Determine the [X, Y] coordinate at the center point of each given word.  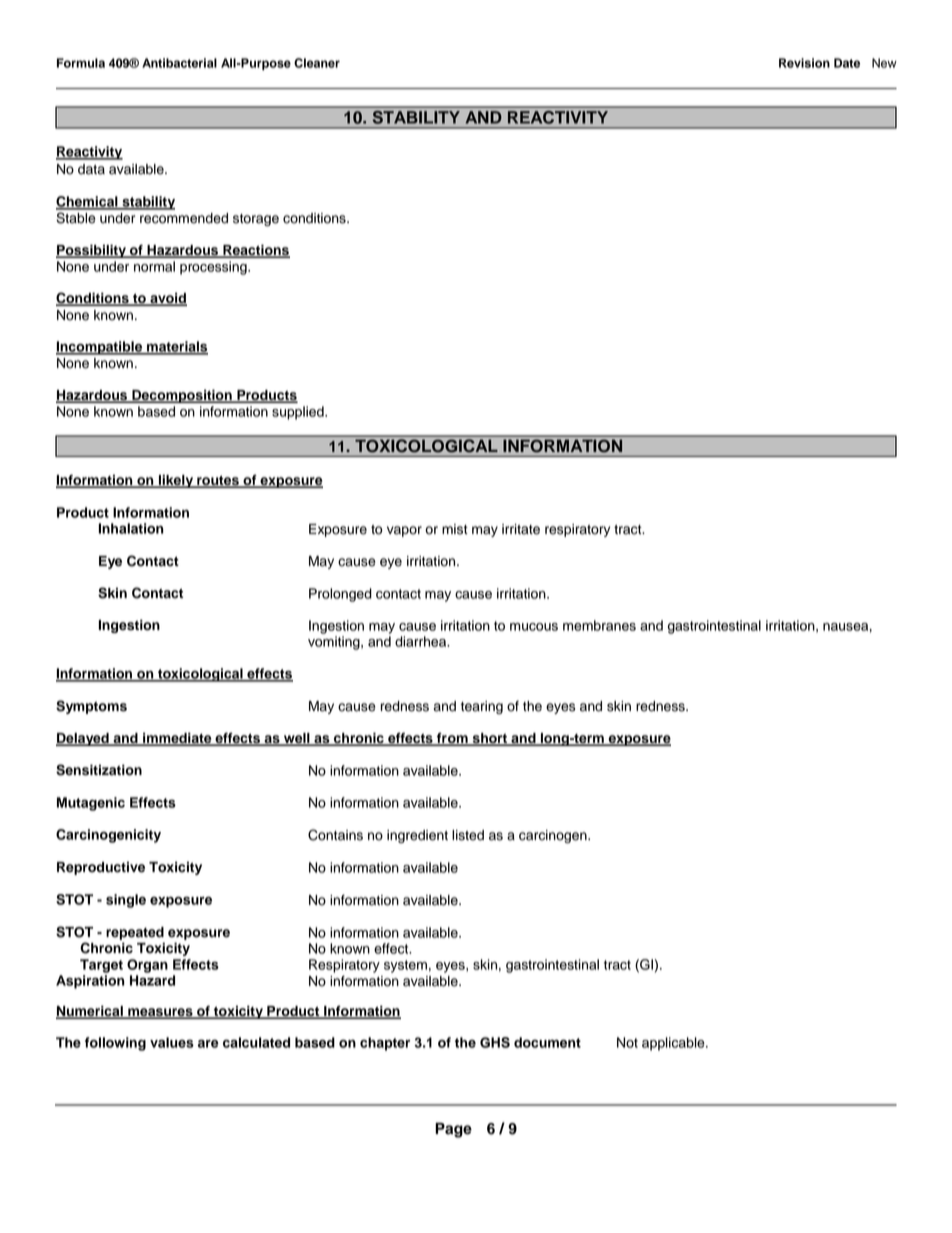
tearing [482, 707]
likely [176, 481]
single [126, 901]
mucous [534, 627]
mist [455, 529]
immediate [177, 739]
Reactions [255, 251]
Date [847, 63]
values [172, 1042]
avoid [167, 299]
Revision [804, 63]
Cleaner [317, 63]
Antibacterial [179, 63]
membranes [599, 625]
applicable [674, 1044]
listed [468, 835]
